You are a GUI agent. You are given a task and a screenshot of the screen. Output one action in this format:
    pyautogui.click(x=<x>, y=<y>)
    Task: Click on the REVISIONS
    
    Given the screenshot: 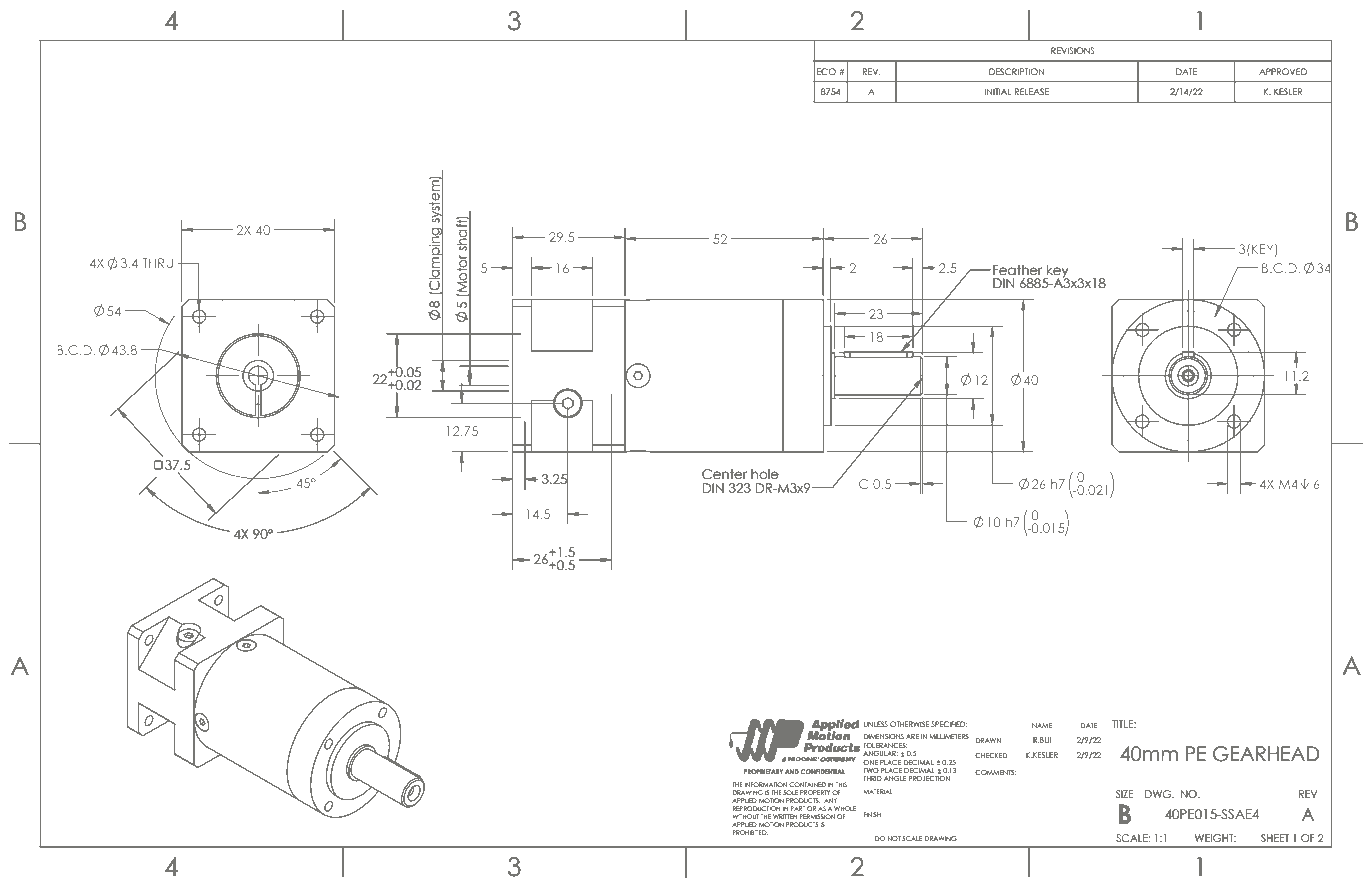 What is the action you would take?
    pyautogui.click(x=1073, y=50)
